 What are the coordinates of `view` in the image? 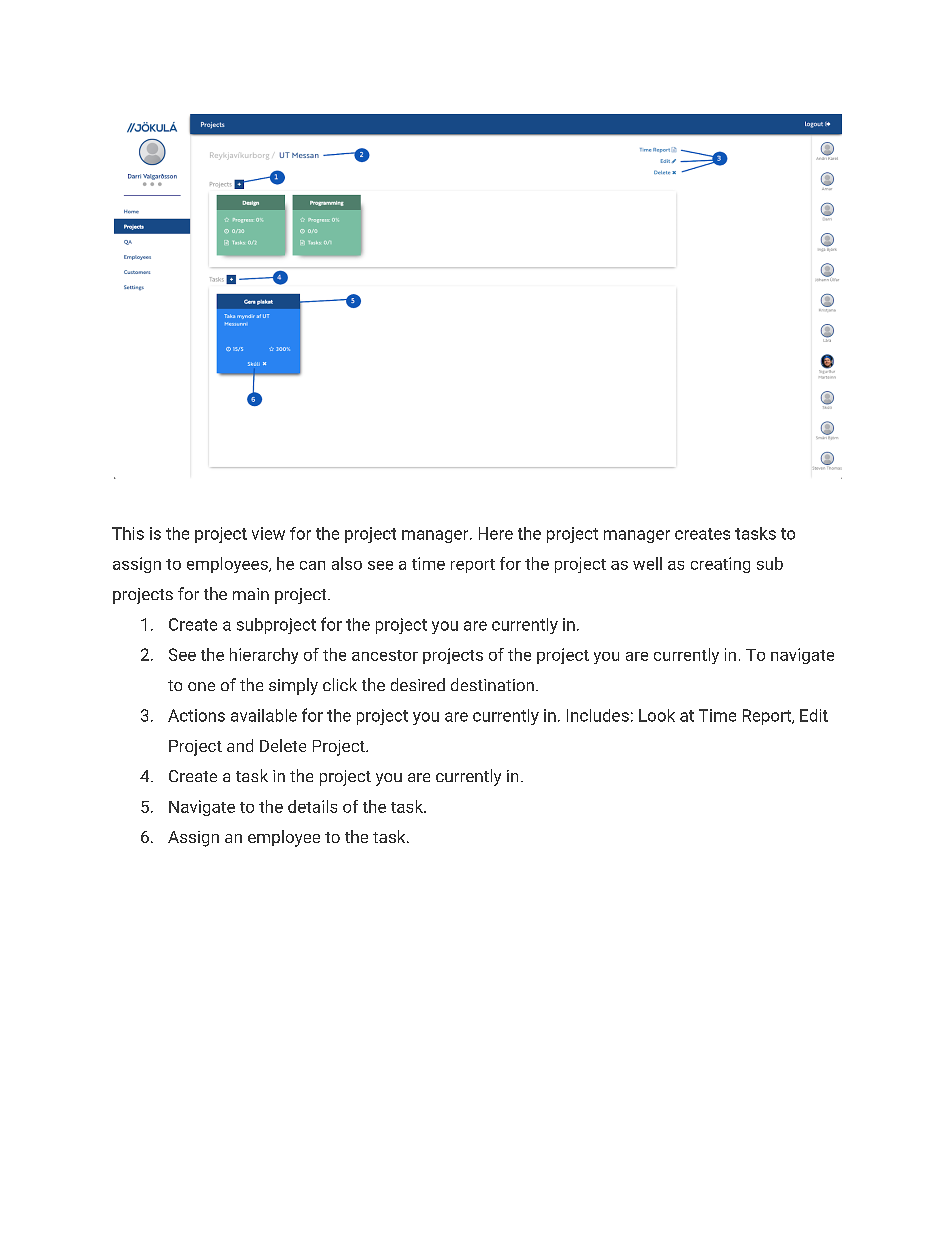 It's located at (268, 533).
